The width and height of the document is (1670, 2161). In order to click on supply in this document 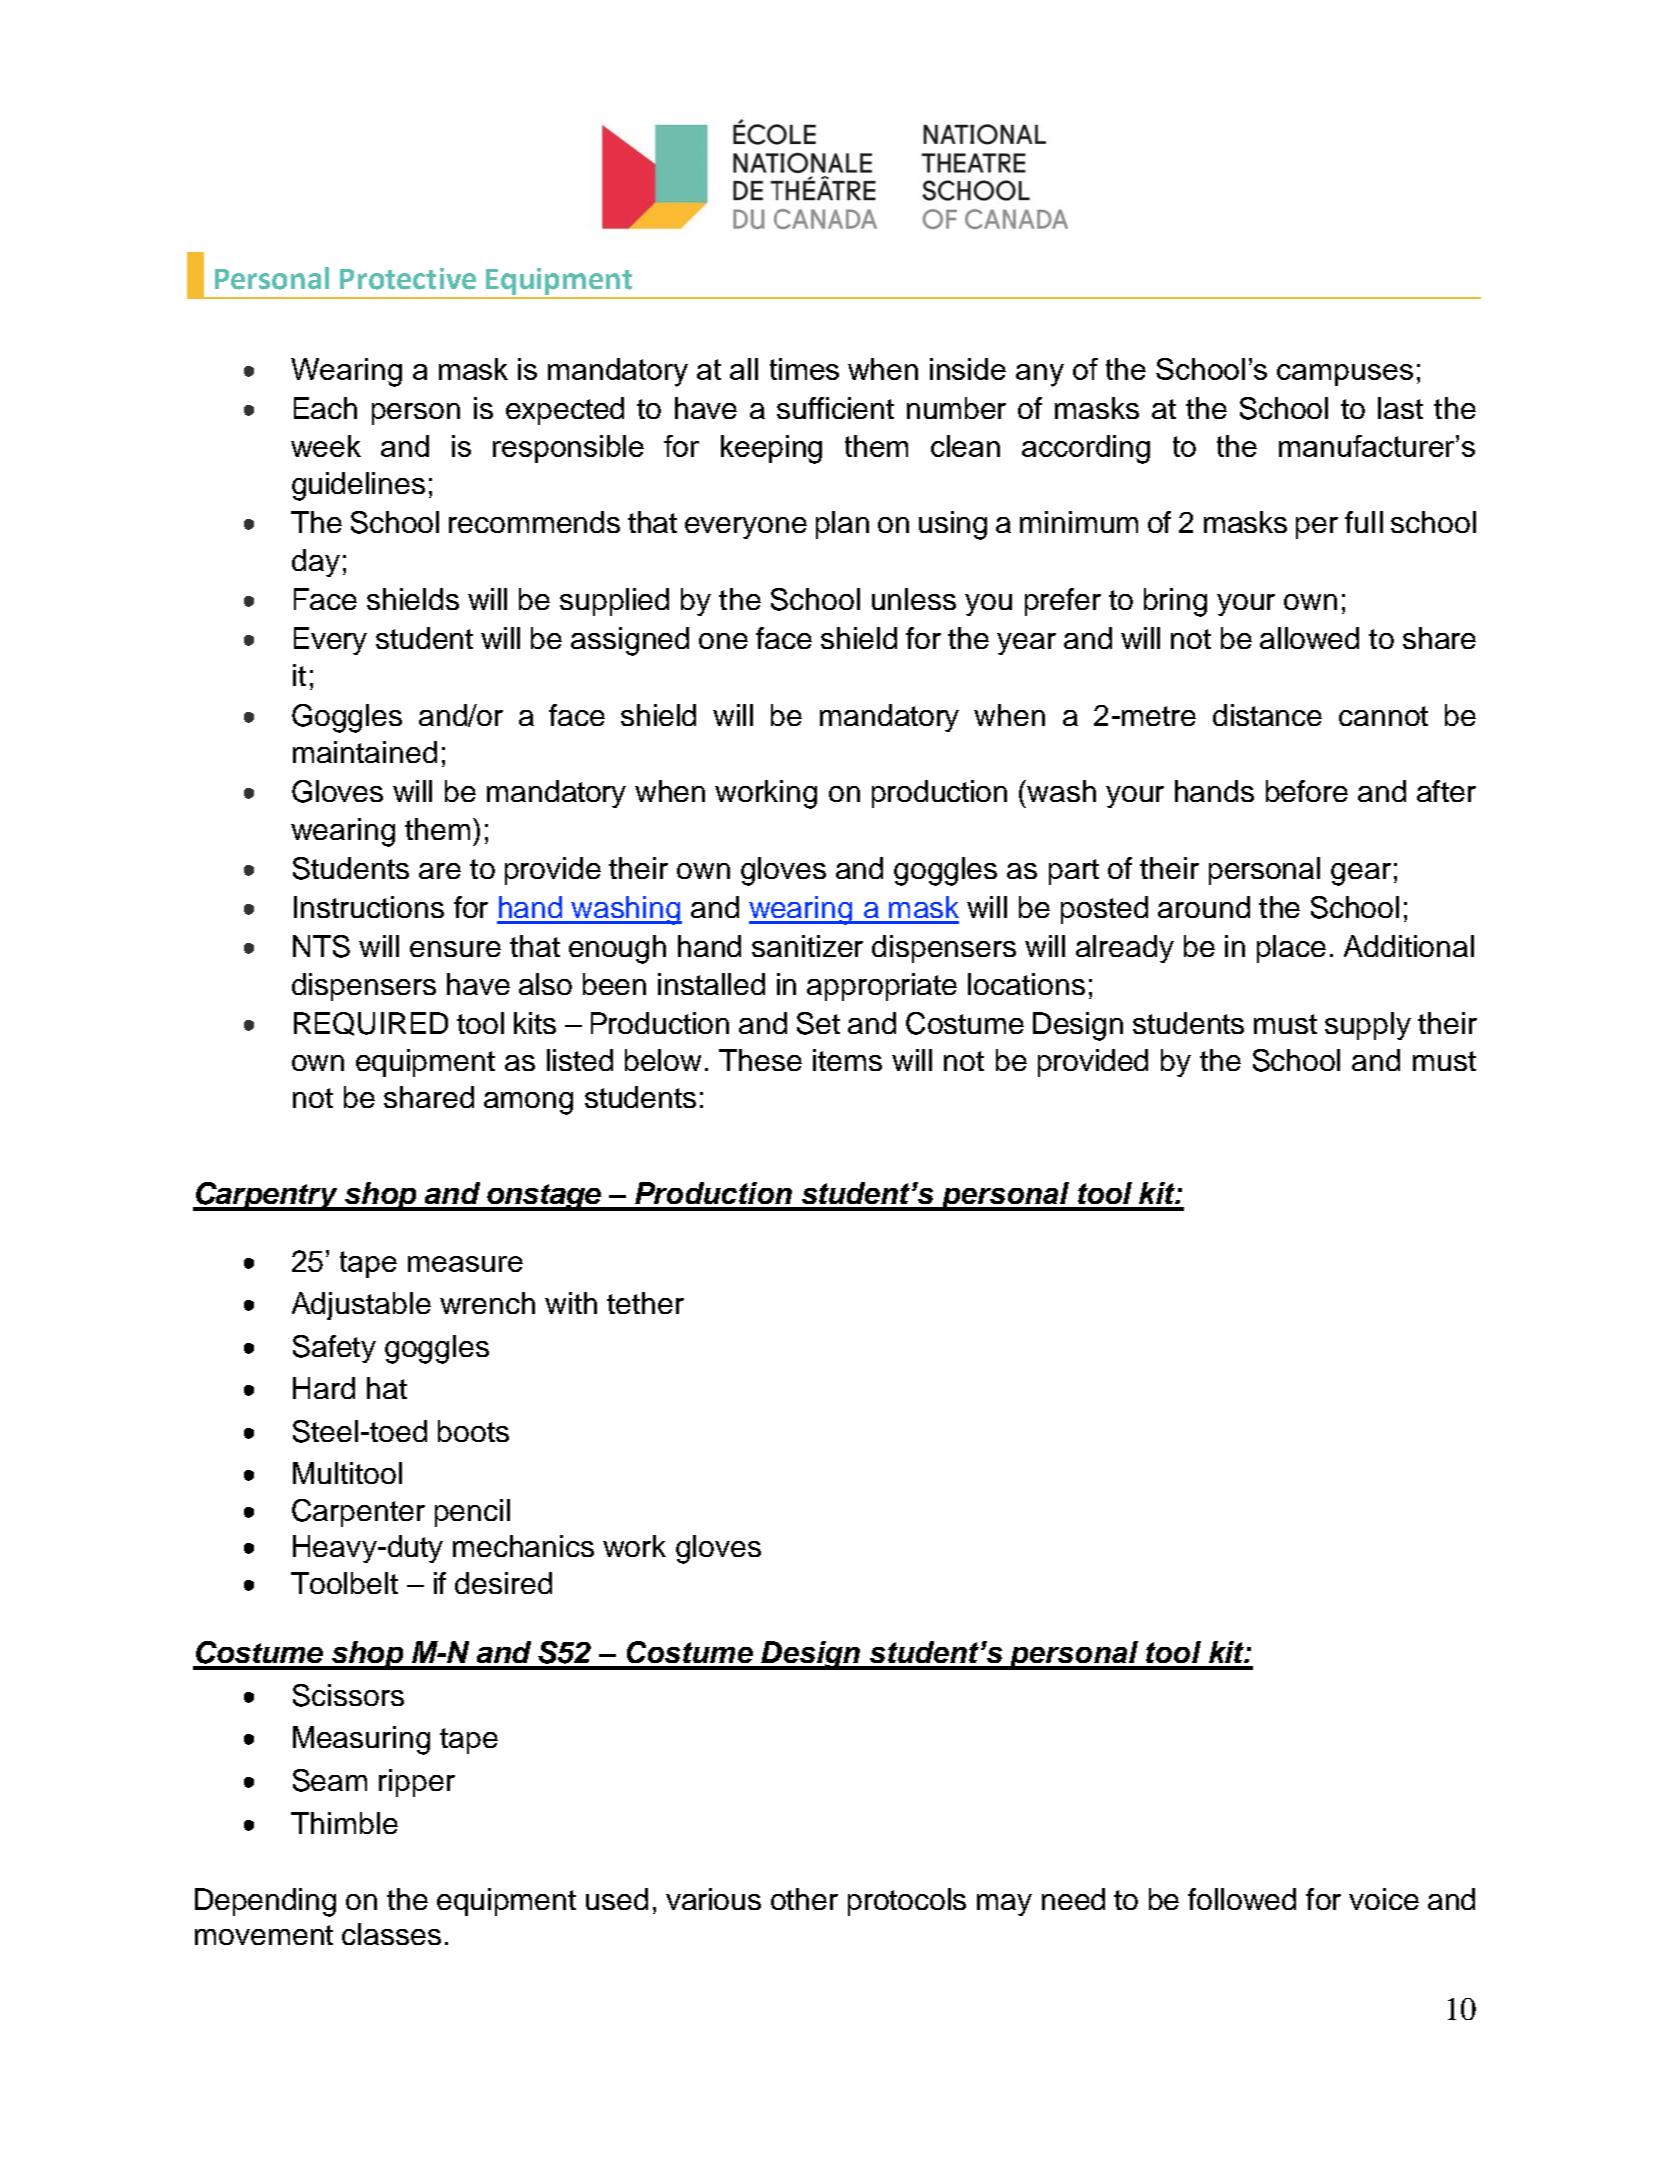, I will do `click(1368, 1026)`.
